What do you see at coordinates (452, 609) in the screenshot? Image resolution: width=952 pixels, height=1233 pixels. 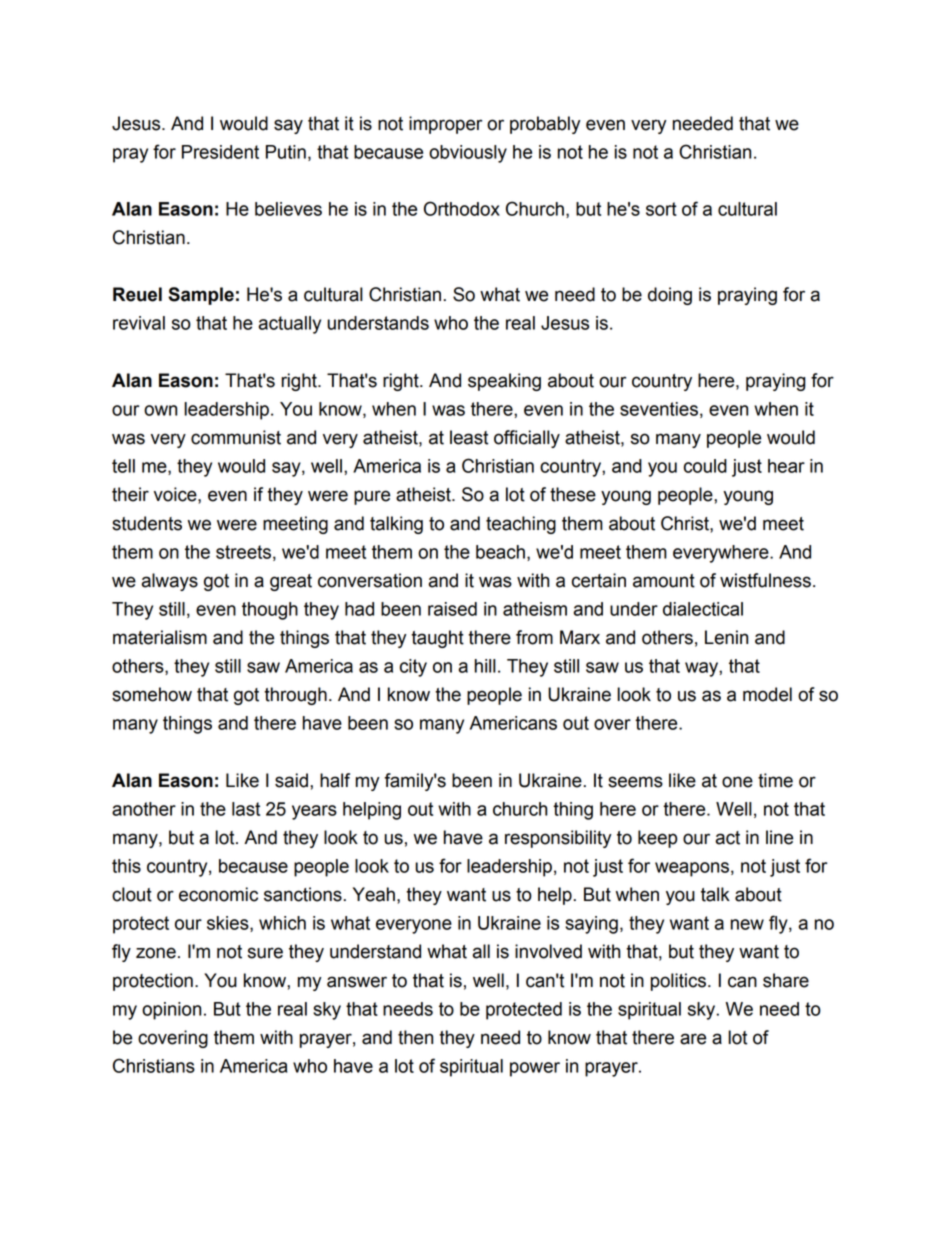 I see `raised` at bounding box center [452, 609].
